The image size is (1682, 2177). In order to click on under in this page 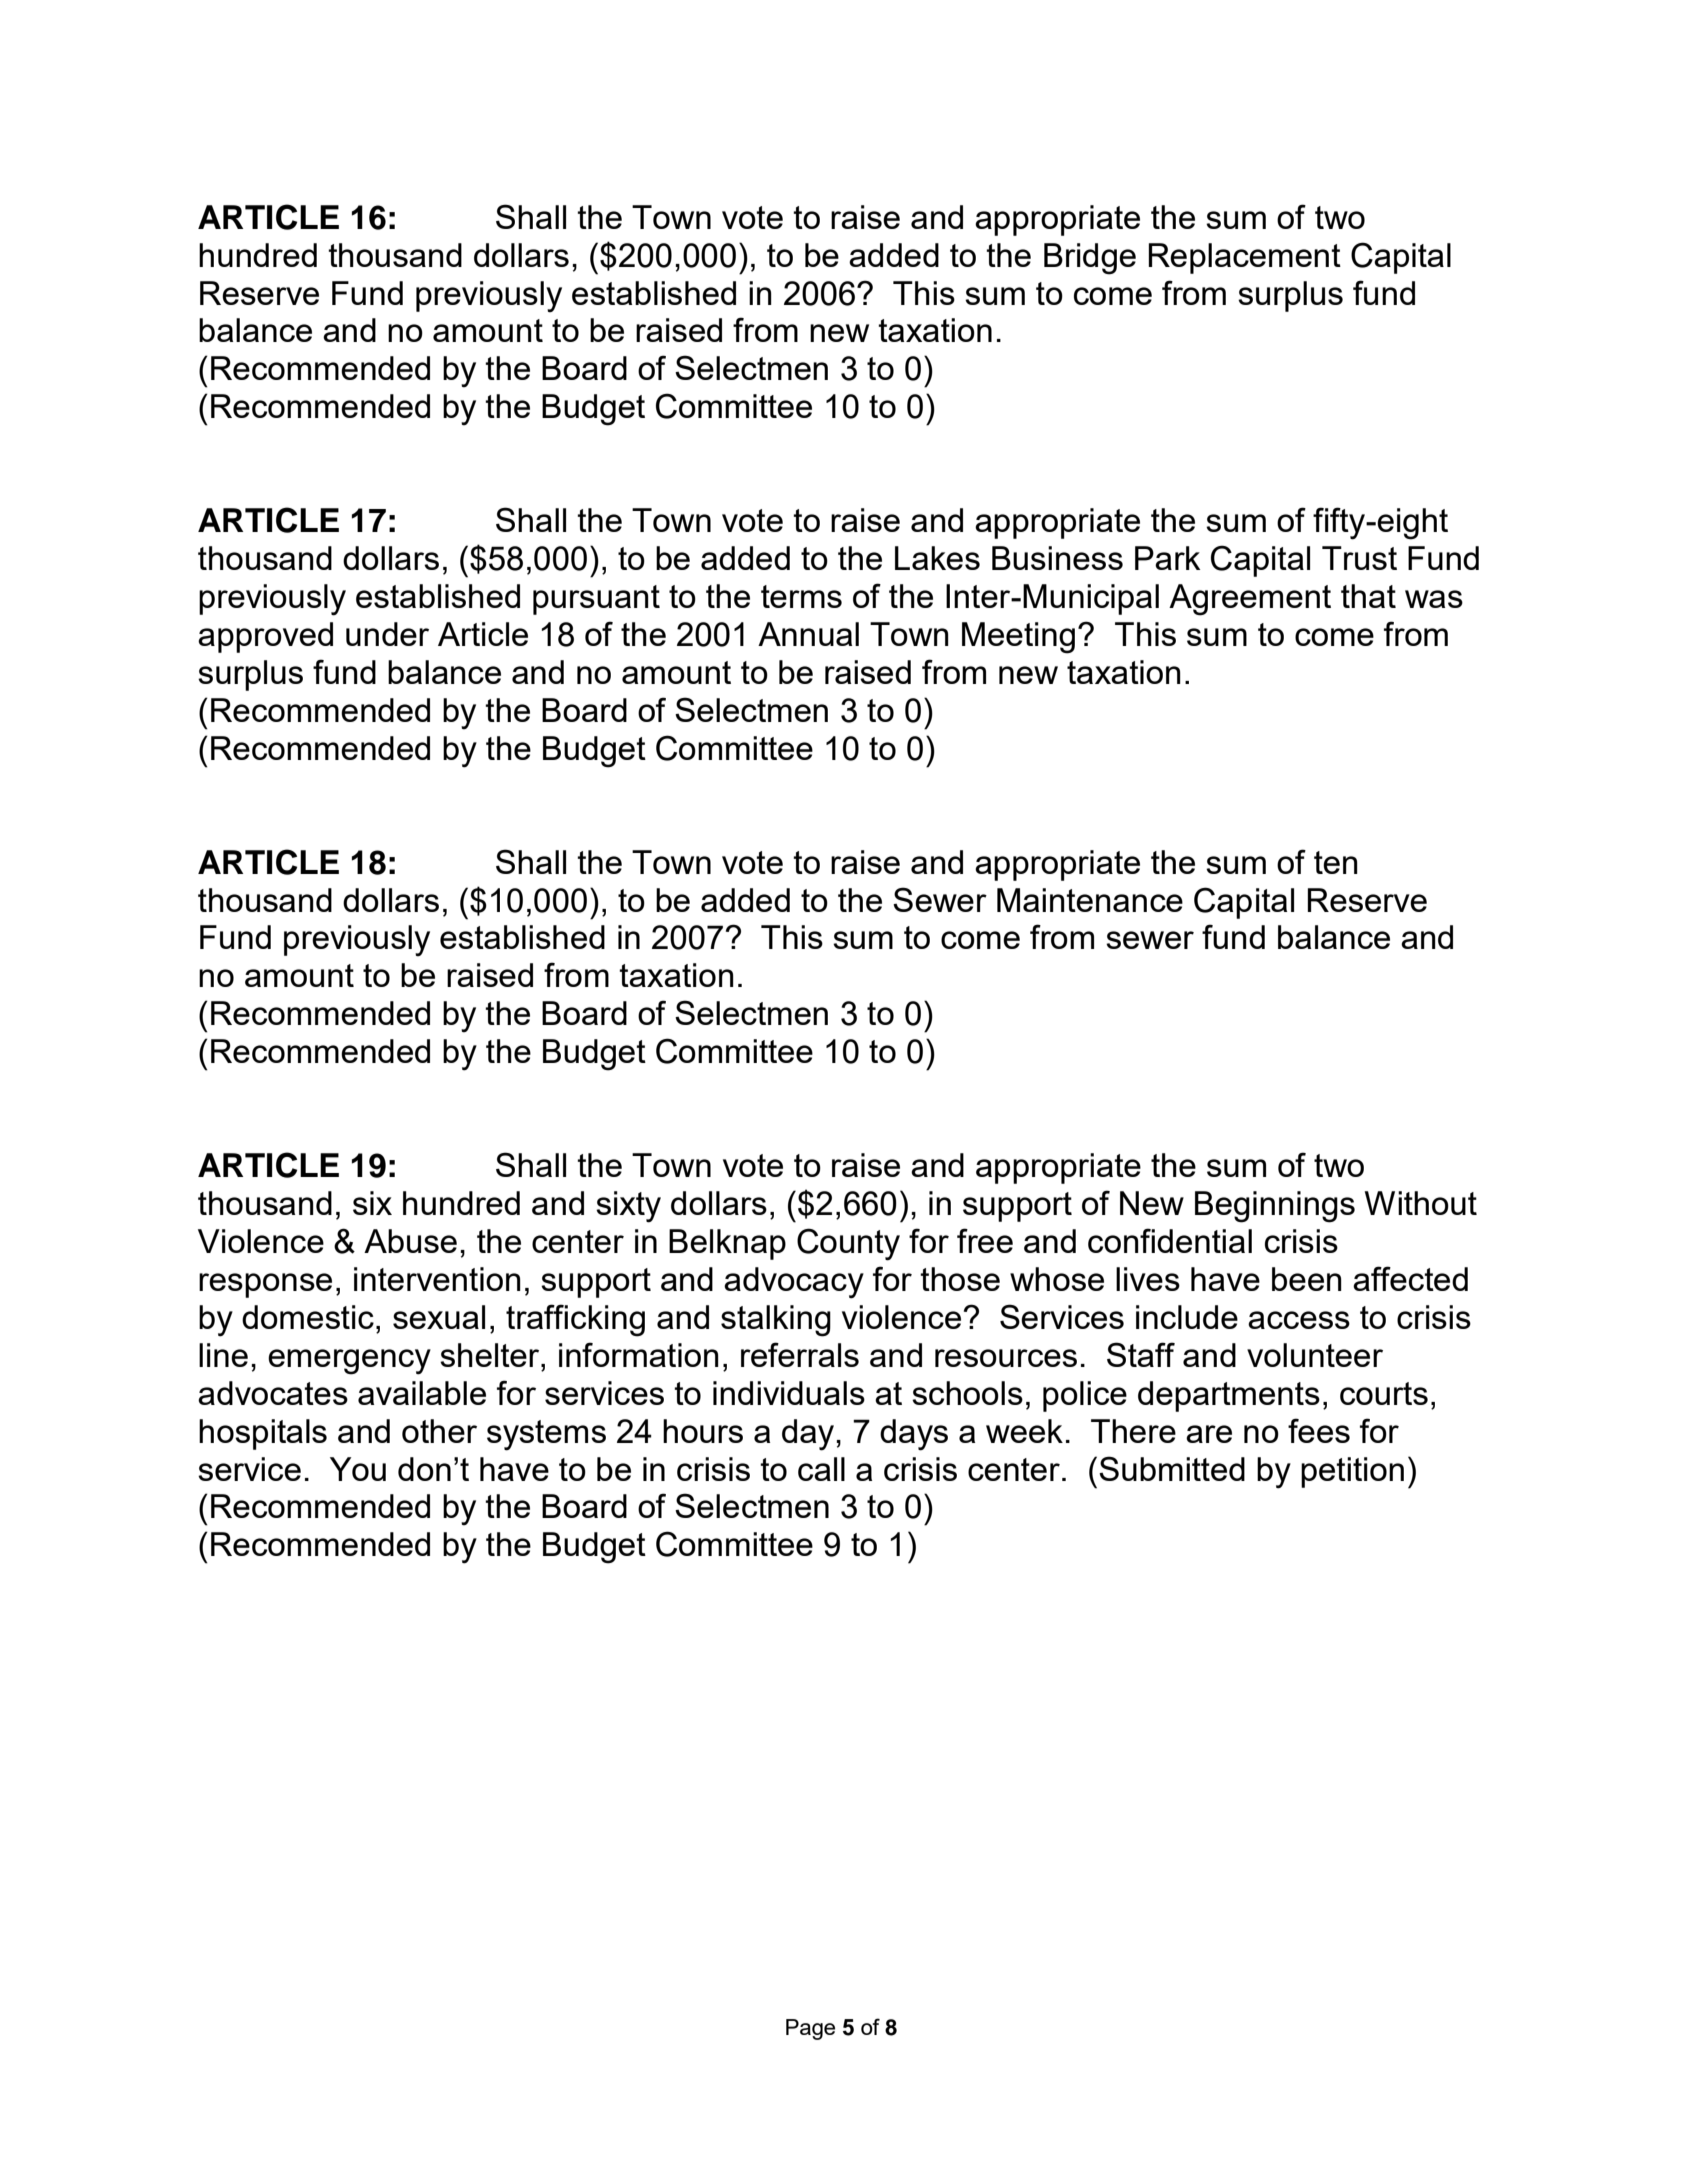, I will do `click(387, 634)`.
